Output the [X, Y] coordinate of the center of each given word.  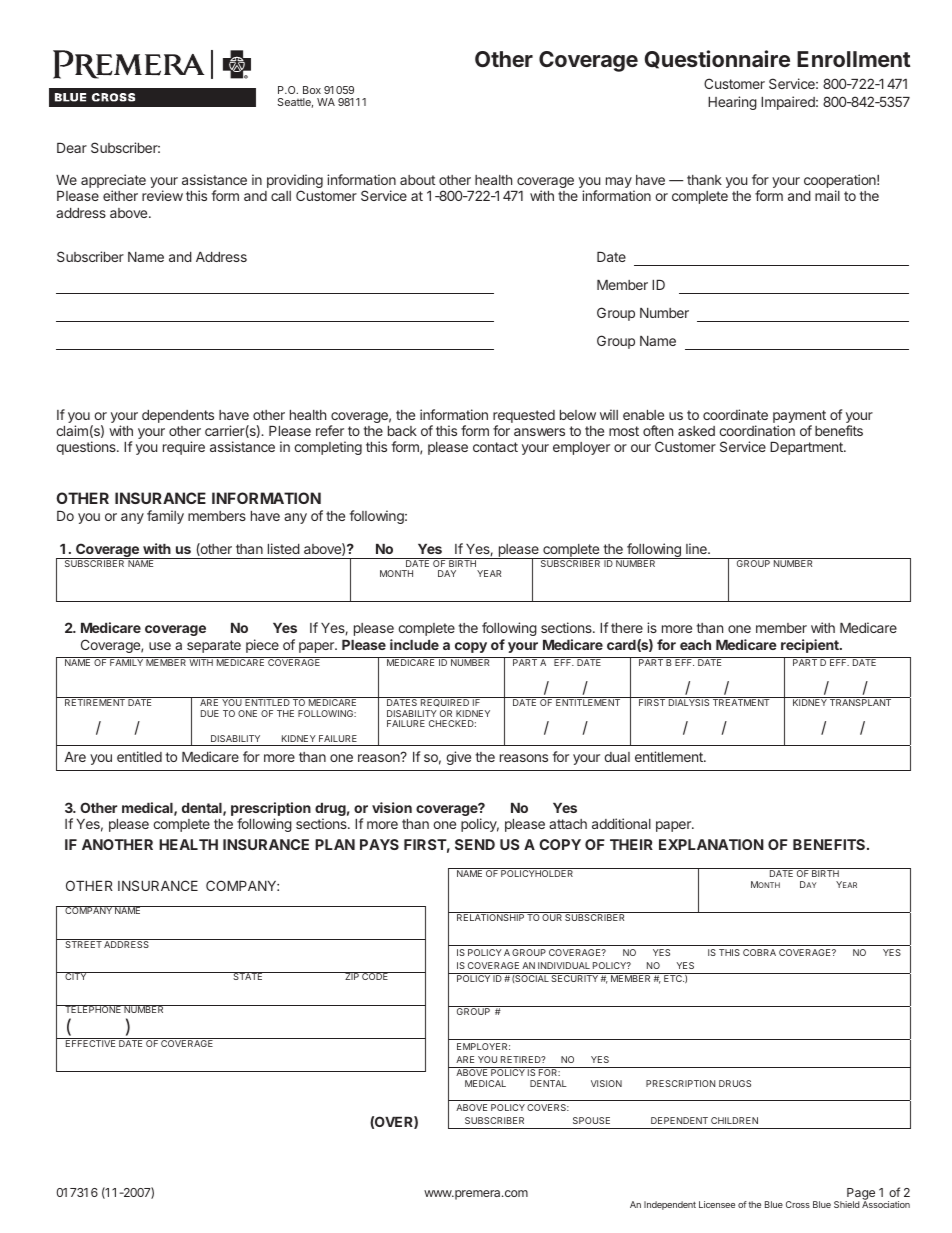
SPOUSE [591, 1120]
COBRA [759, 952]
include [414, 644]
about [417, 180]
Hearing [732, 103]
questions [87, 448]
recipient [811, 646]
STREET [83, 943]
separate [214, 646]
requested [524, 418]
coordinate [735, 414]
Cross [798, 1204]
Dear [72, 148]
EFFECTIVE [90, 1042]
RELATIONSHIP [490, 916]
